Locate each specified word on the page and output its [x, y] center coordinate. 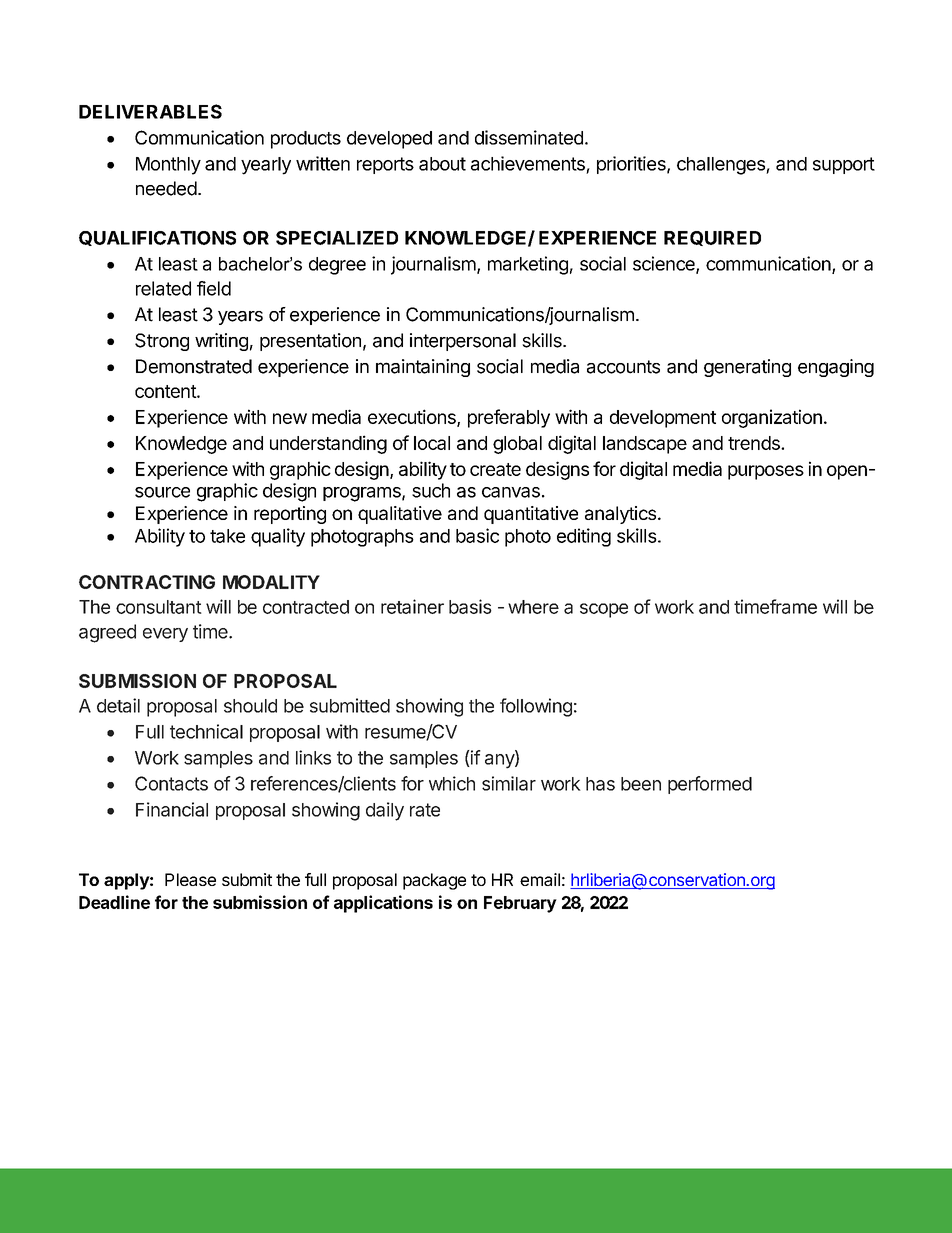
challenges [722, 166]
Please [190, 879]
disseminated [529, 137]
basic [477, 535]
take [227, 536]
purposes [766, 472]
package [434, 881]
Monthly [168, 166]
